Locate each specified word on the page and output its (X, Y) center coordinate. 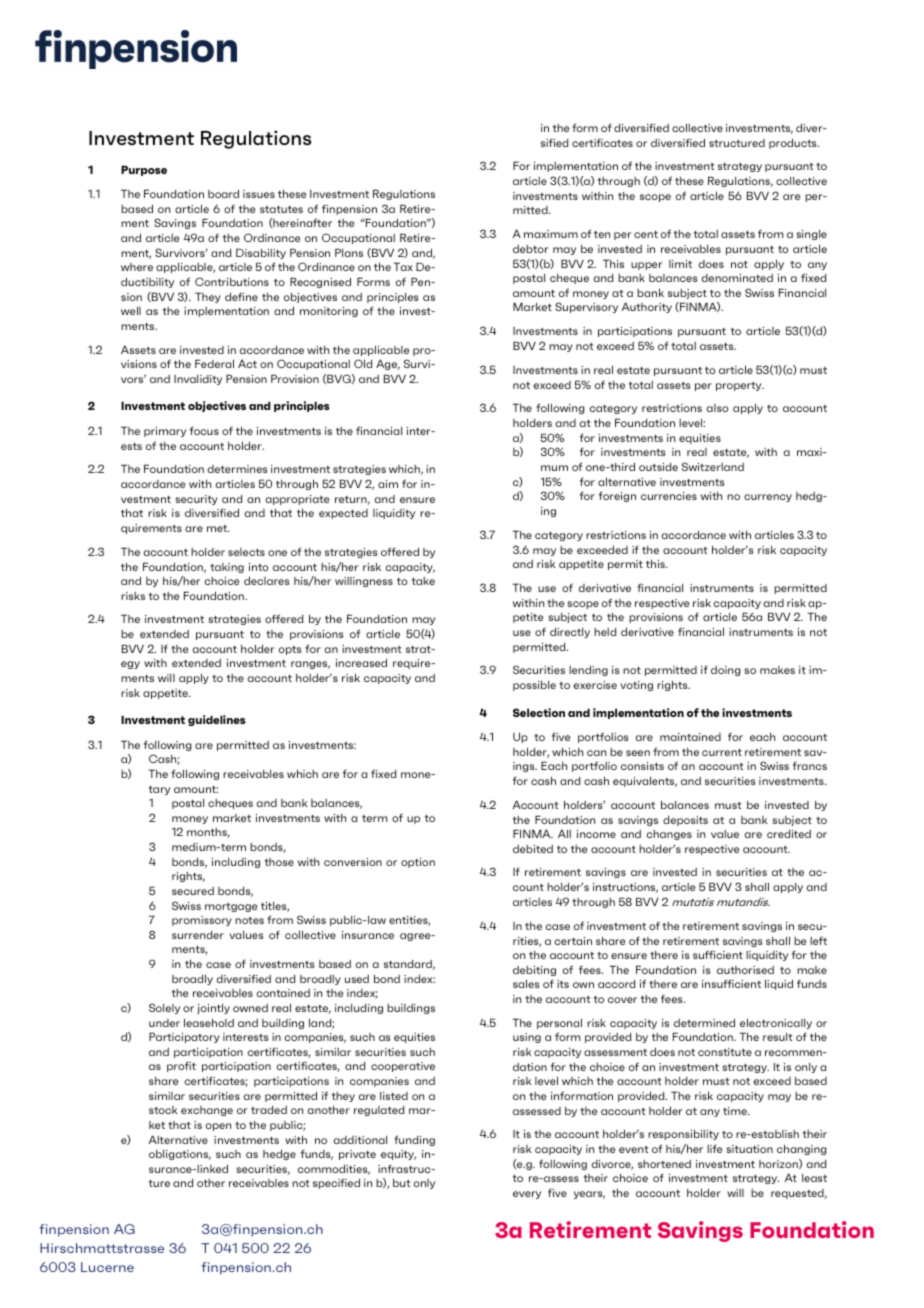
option (418, 863)
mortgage (231, 907)
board (223, 193)
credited (789, 834)
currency (768, 498)
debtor (531, 249)
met (218, 528)
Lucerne (107, 1267)
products (794, 143)
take (423, 581)
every (527, 1195)
